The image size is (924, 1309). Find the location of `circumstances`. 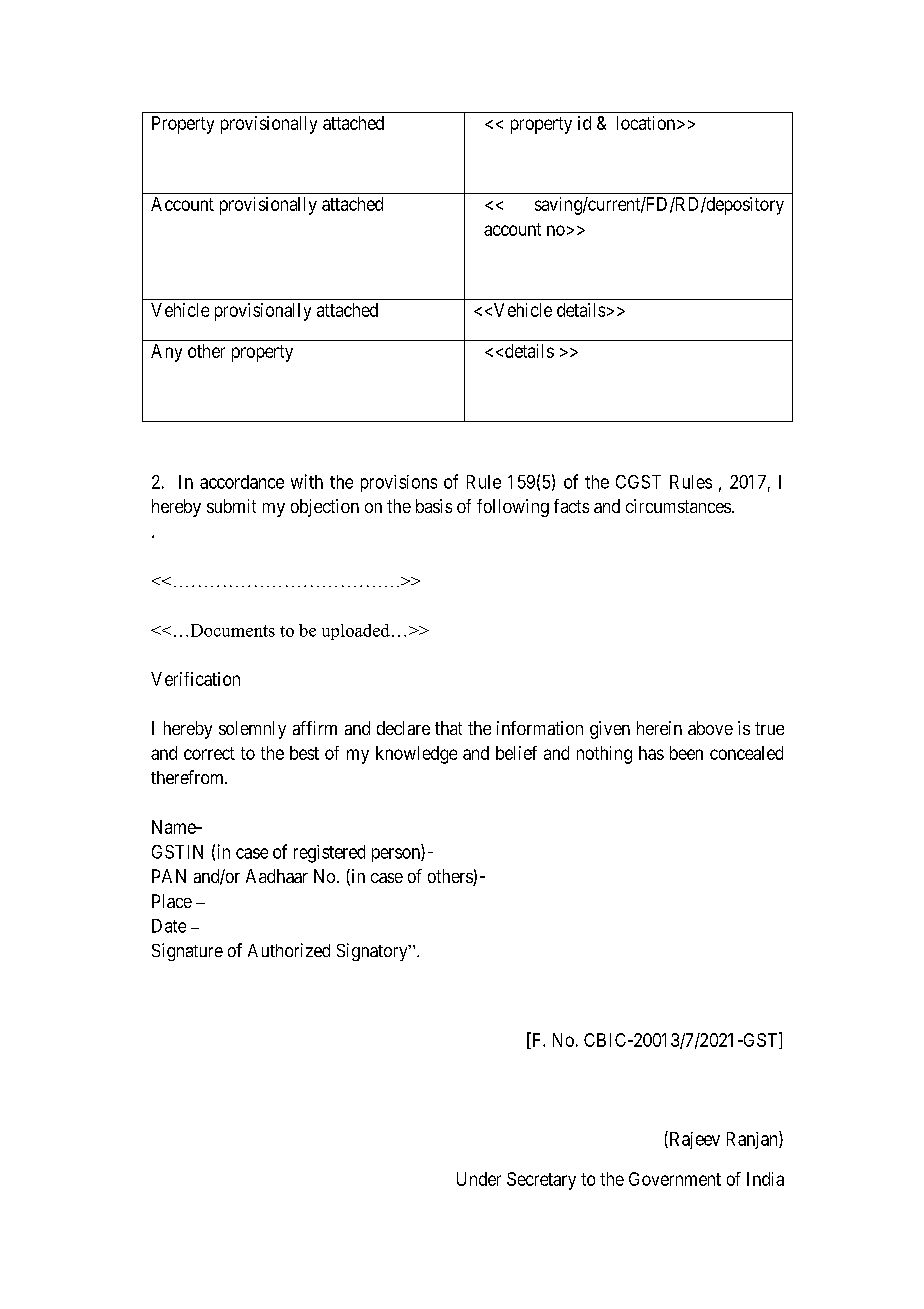

circumstances is located at coordinates (678, 506).
